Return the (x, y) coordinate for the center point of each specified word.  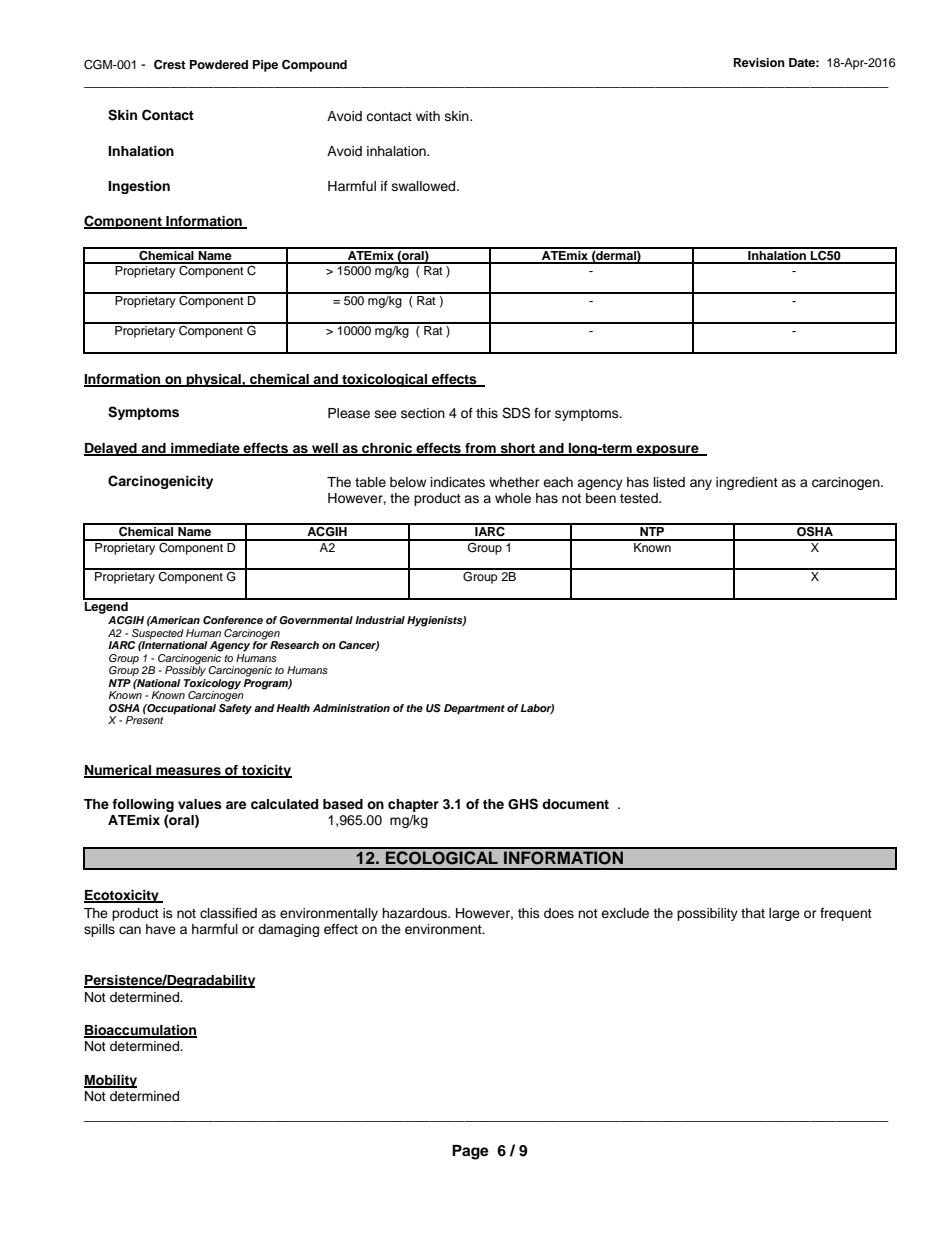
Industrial (380, 620)
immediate (205, 449)
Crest (170, 65)
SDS (516, 413)
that (753, 913)
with (428, 116)
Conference (233, 620)
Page (470, 1152)
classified (228, 913)
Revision (759, 62)
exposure (667, 450)
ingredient (747, 483)
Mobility (110, 1081)
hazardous (415, 913)
